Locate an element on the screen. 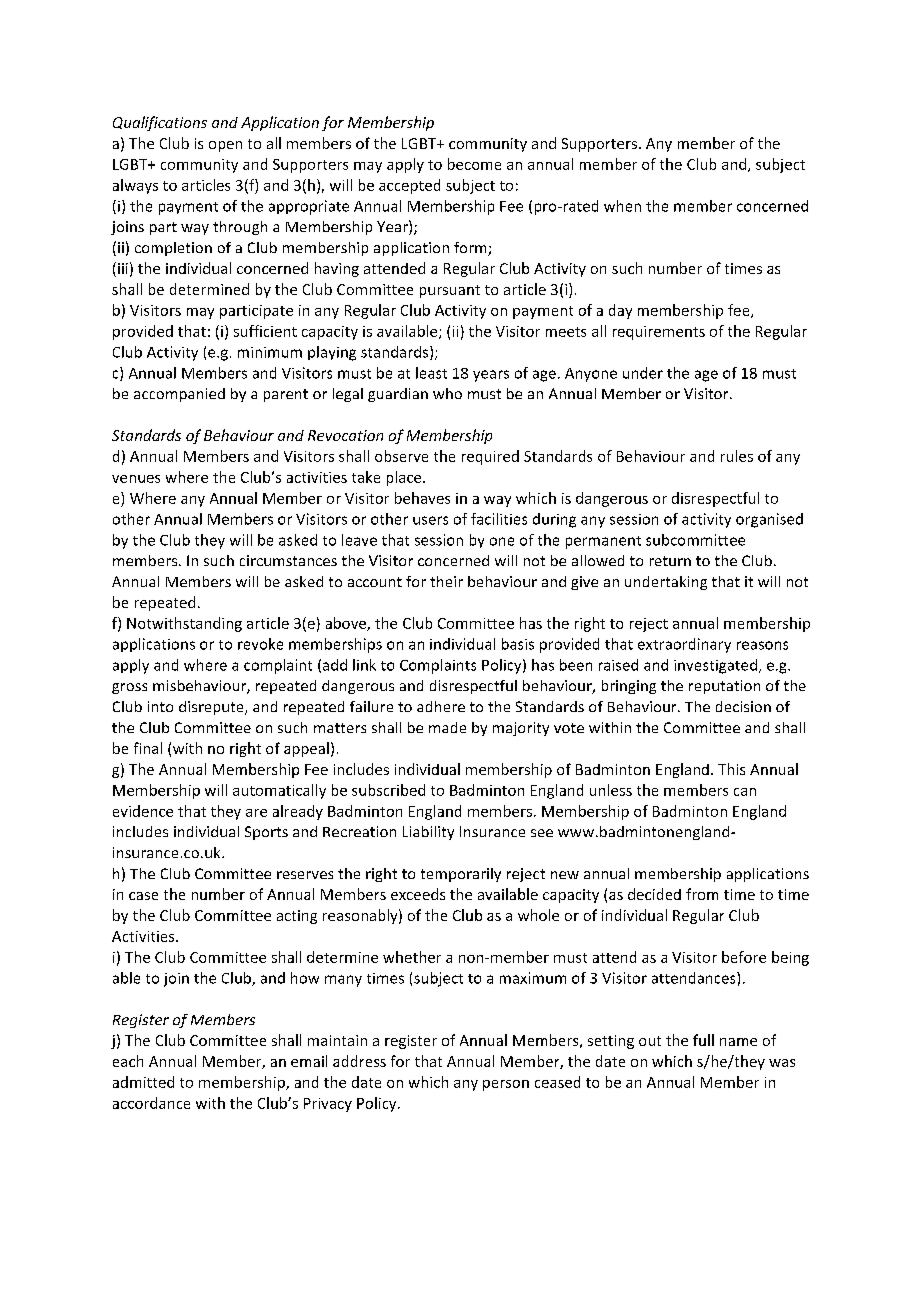 The width and height of the screenshot is (924, 1308). extraordinary is located at coordinates (684, 645).
